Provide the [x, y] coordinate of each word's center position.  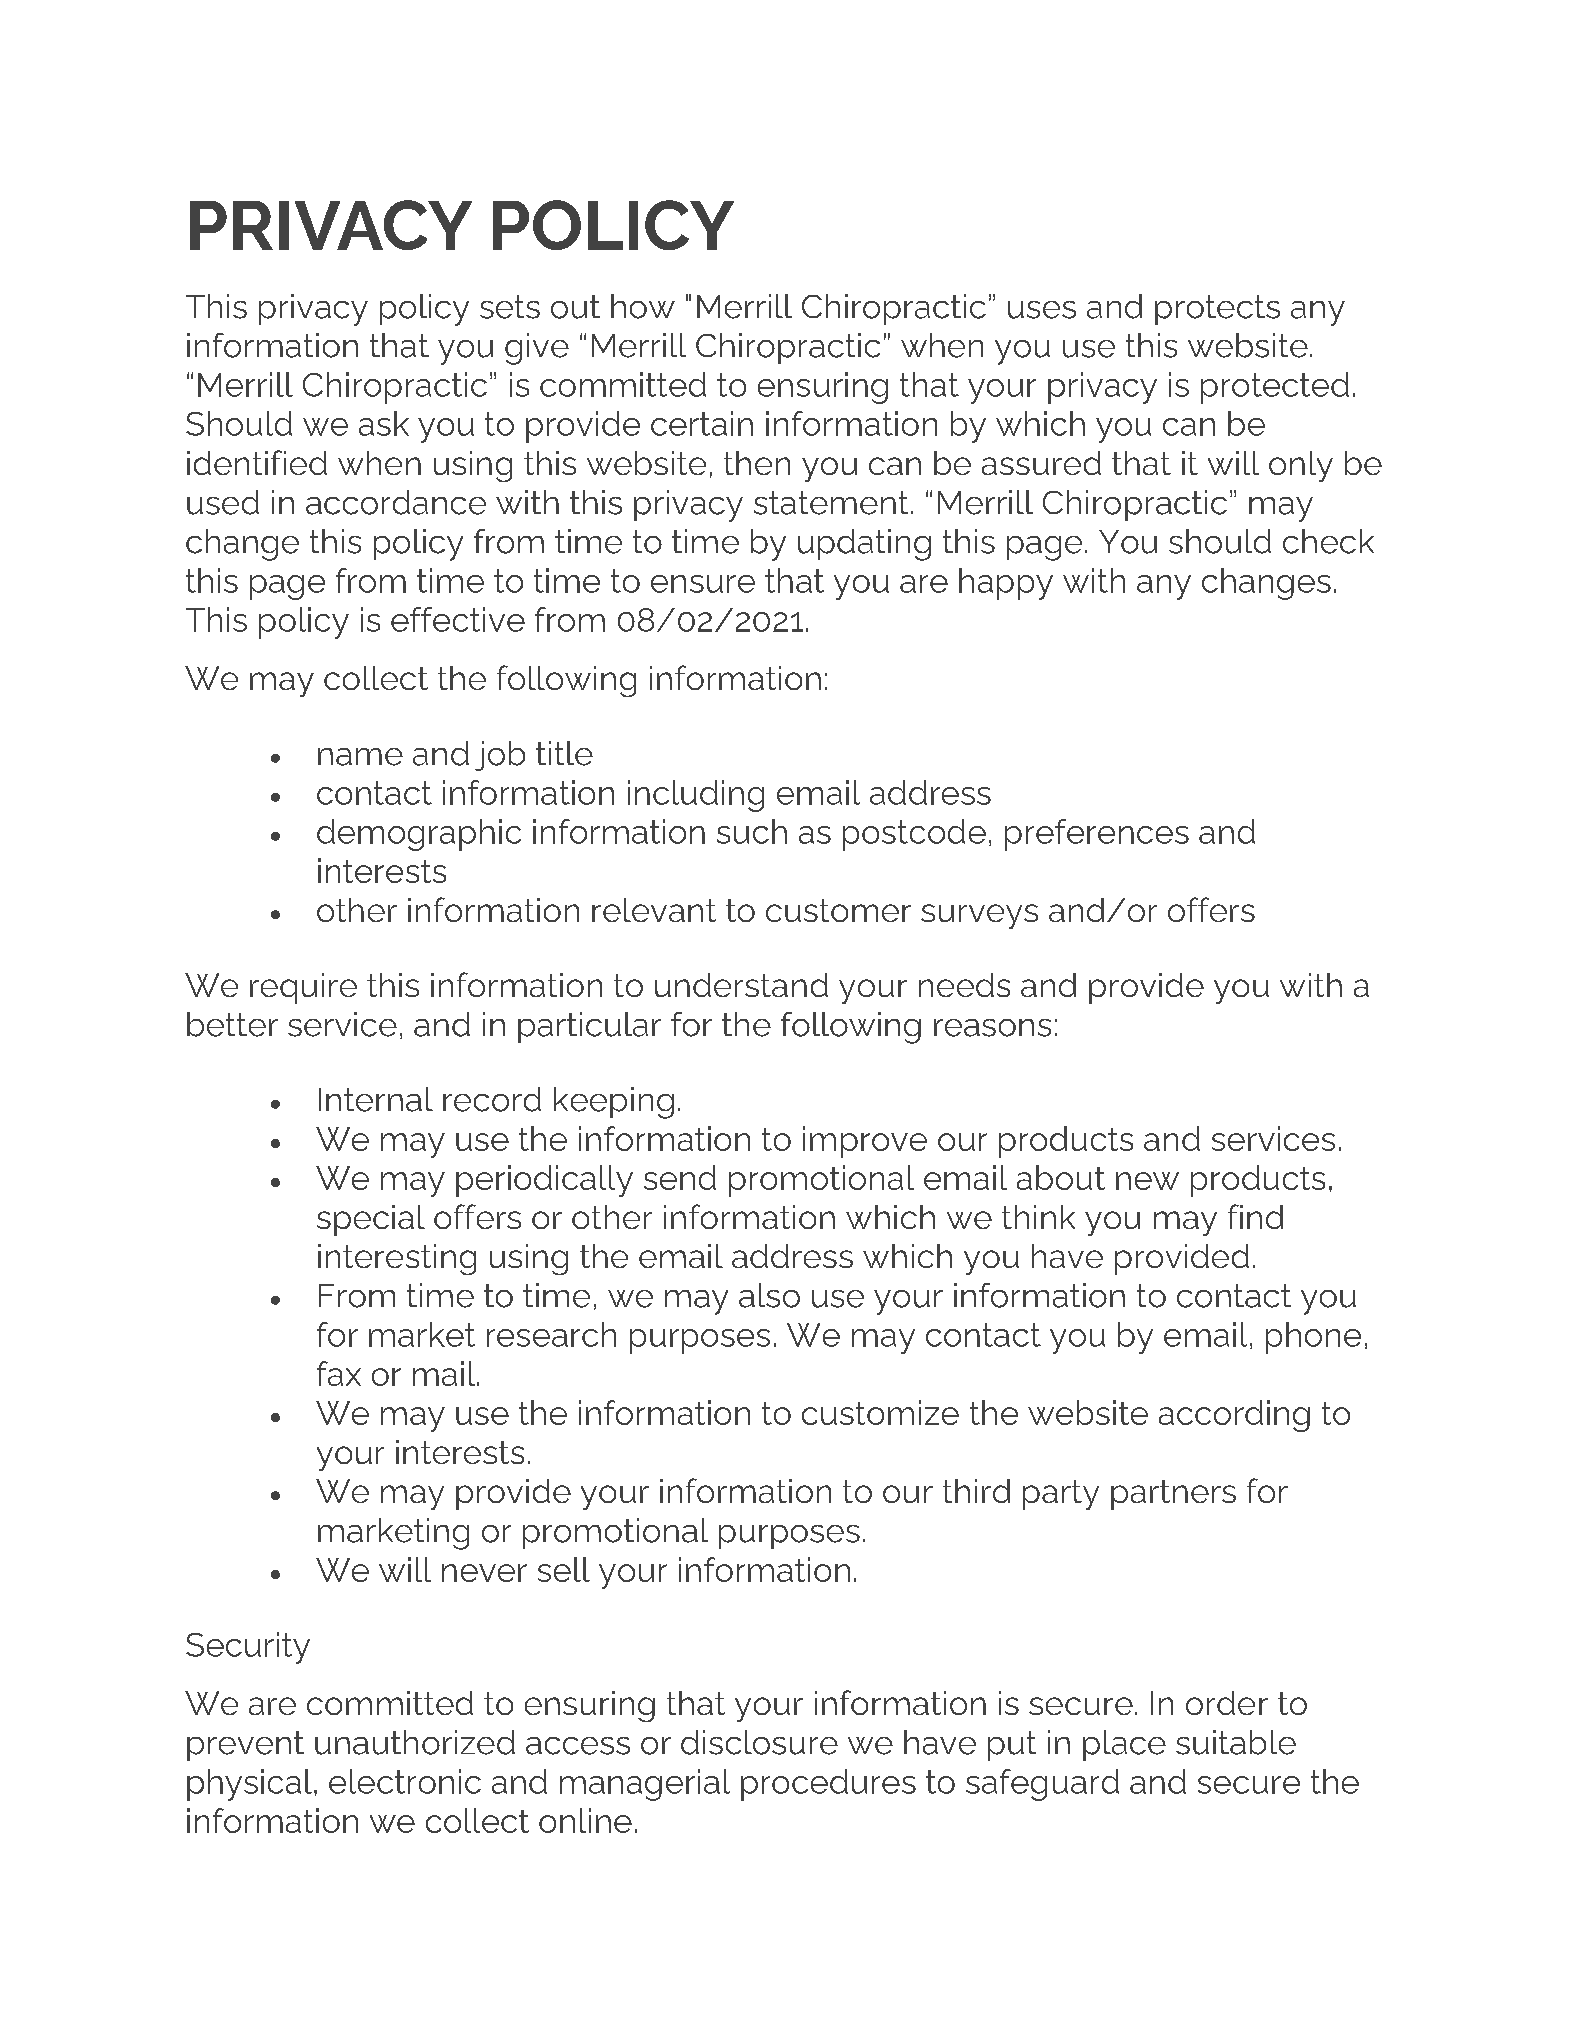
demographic [419, 835]
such [752, 831]
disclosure [759, 1742]
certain [702, 423]
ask [384, 423]
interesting [397, 1259]
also [769, 1295]
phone [1313, 1338]
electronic [405, 1781]
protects [1217, 310]
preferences [1097, 835]
